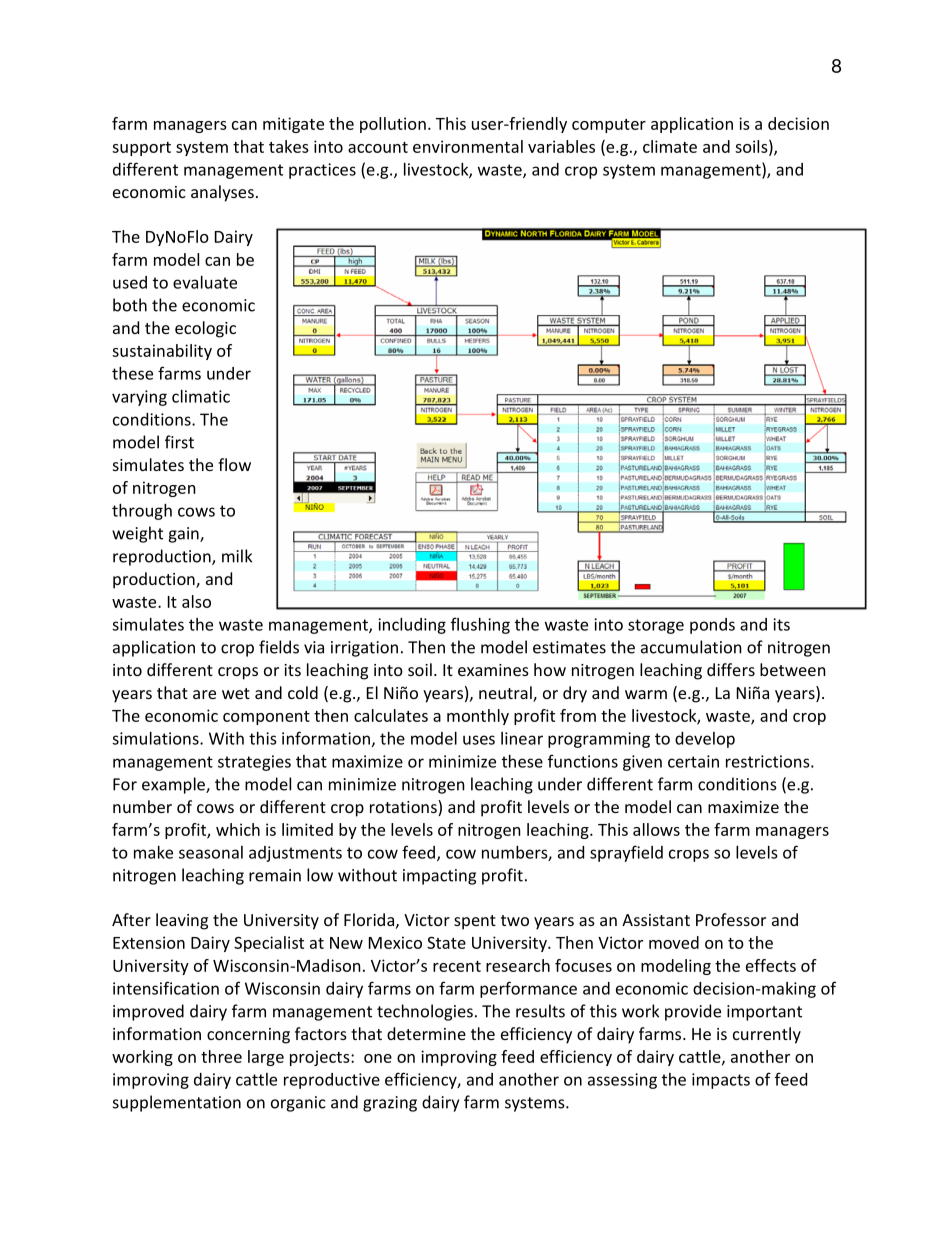  What do you see at coordinates (439, 877) in the document?
I see `impacting` at bounding box center [439, 877].
